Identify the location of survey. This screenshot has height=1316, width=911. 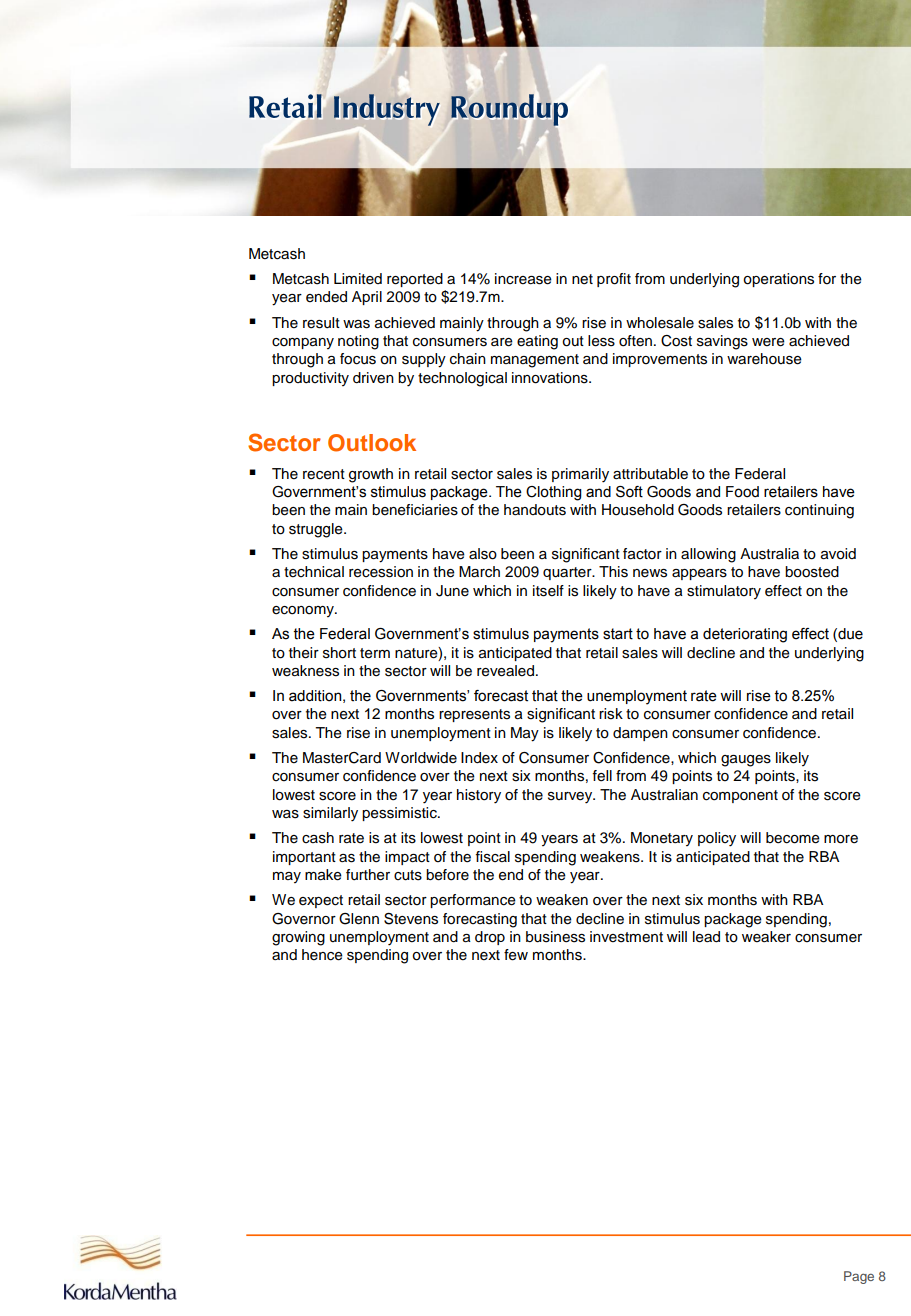
(571, 798).
